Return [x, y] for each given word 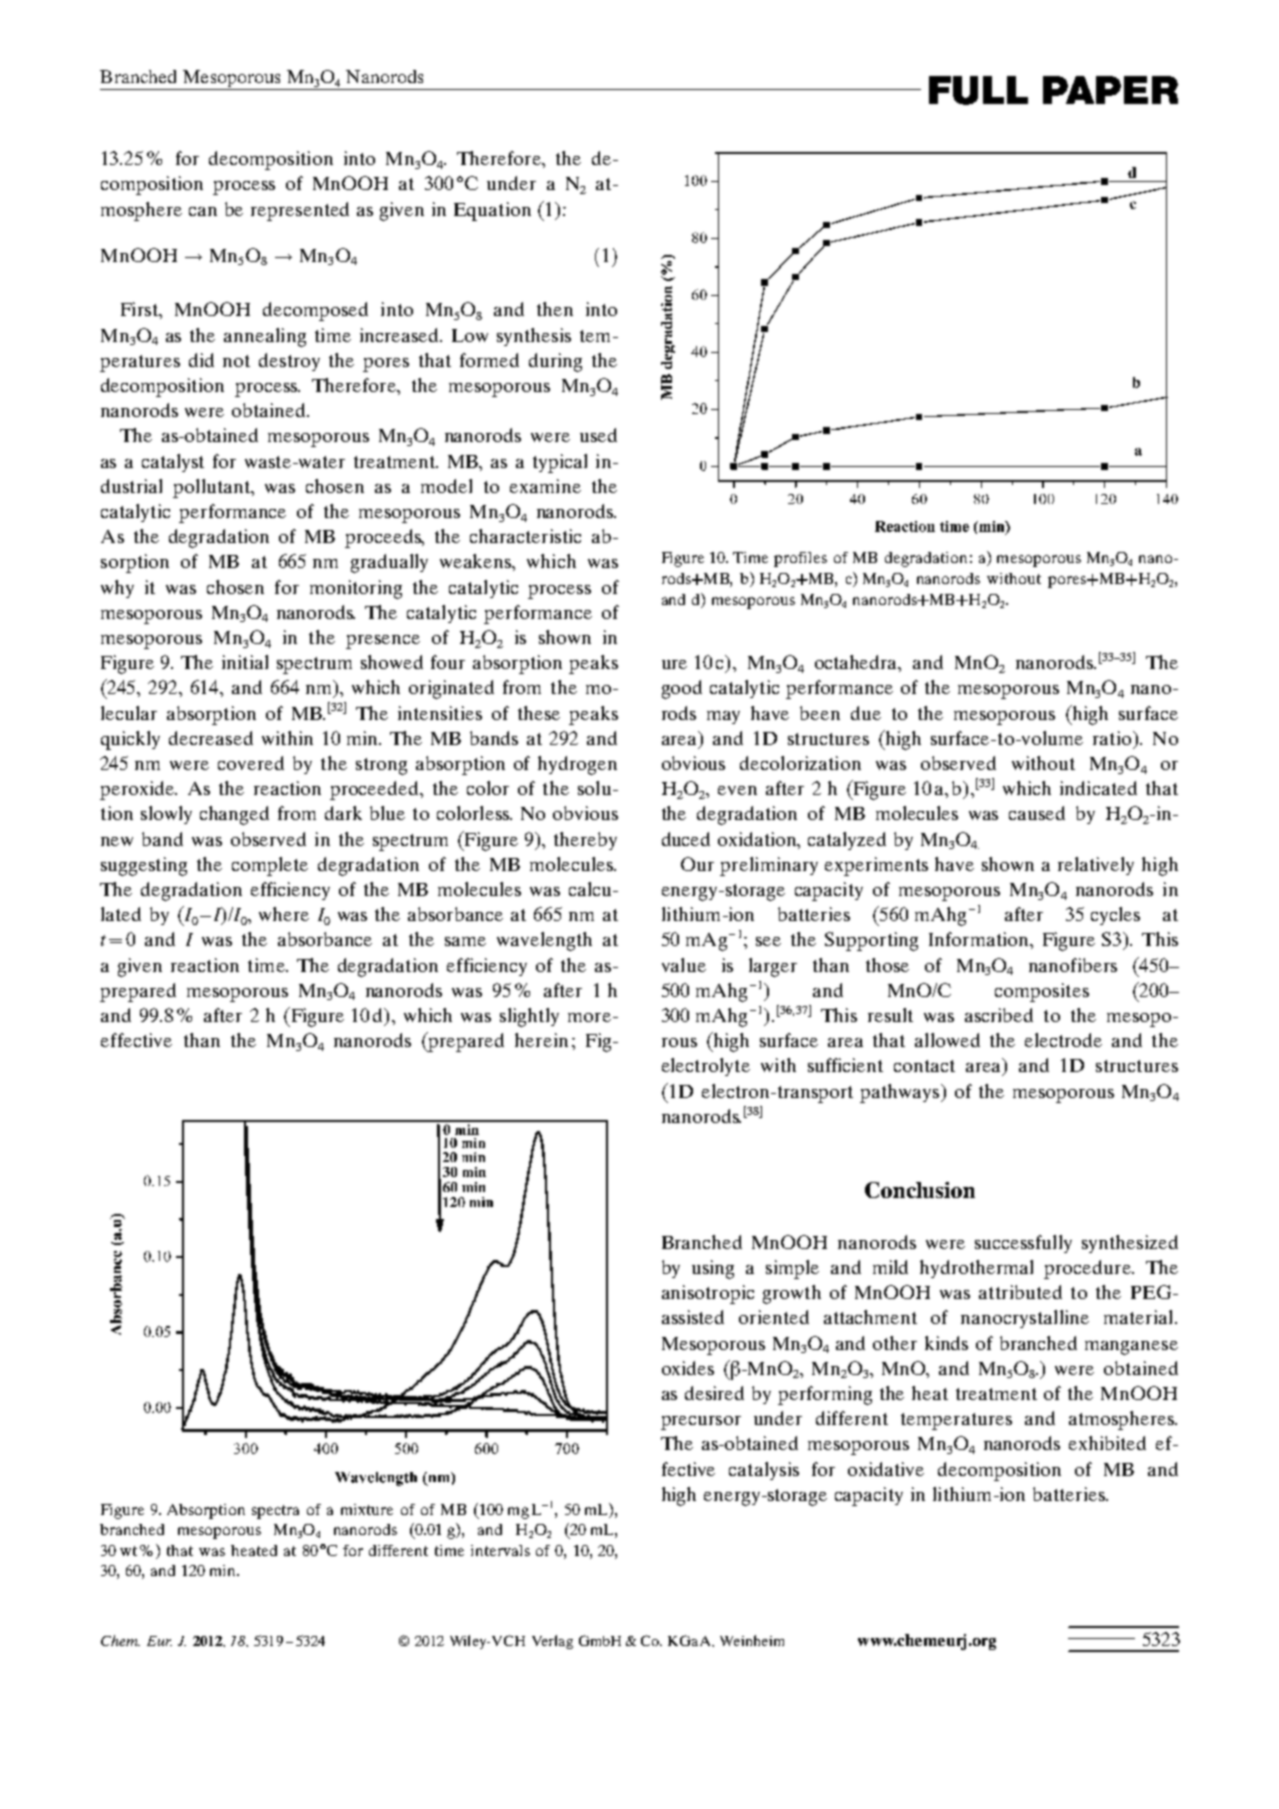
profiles [800, 559]
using [713, 1269]
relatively [1096, 866]
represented [300, 211]
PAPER [1110, 90]
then [555, 309]
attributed [1020, 1292]
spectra [275, 1512]
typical [560, 463]
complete [270, 866]
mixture [367, 1509]
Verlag [552, 1642]
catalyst [173, 463]
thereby [585, 841]
